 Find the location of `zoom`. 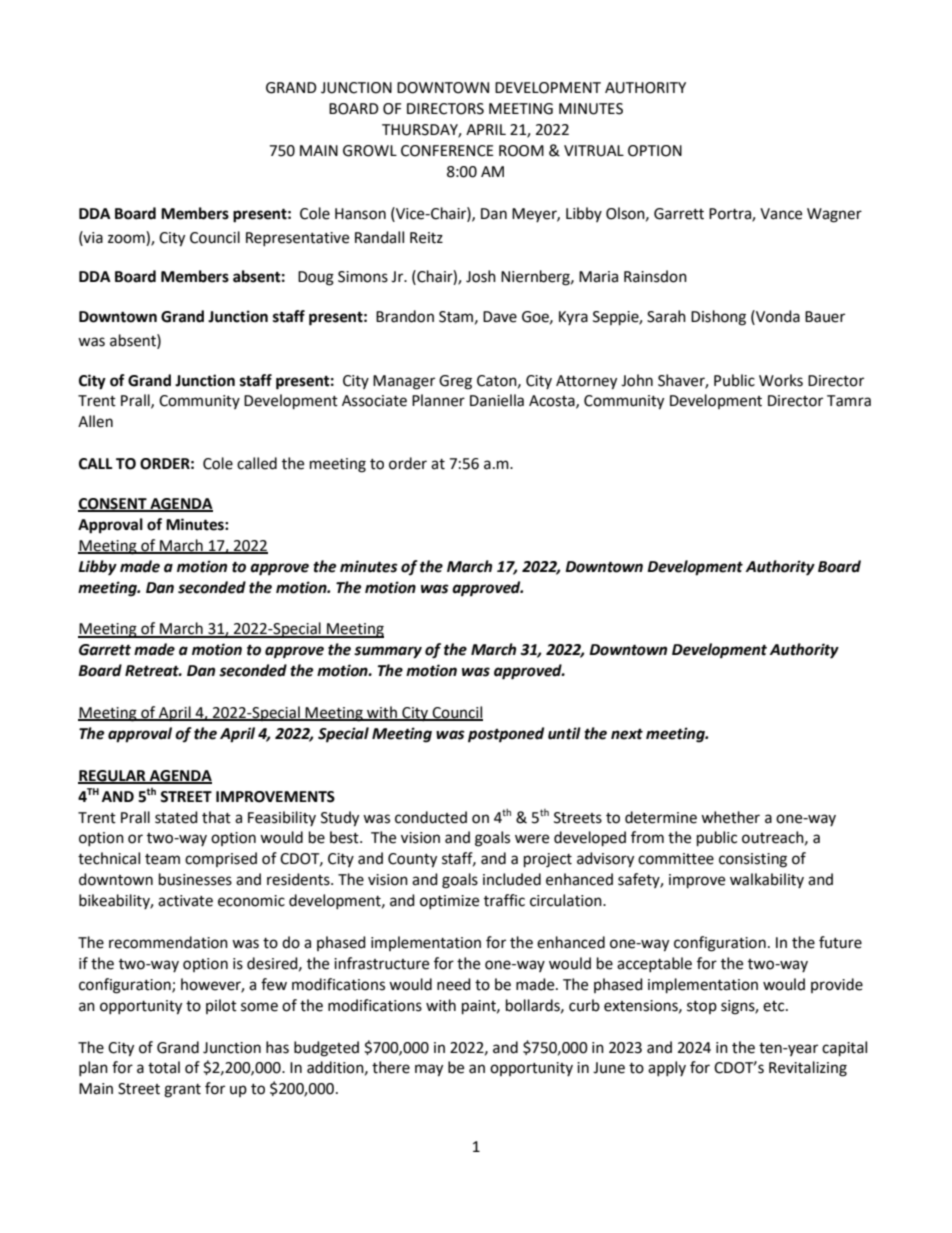

zoom is located at coordinates (126, 239).
